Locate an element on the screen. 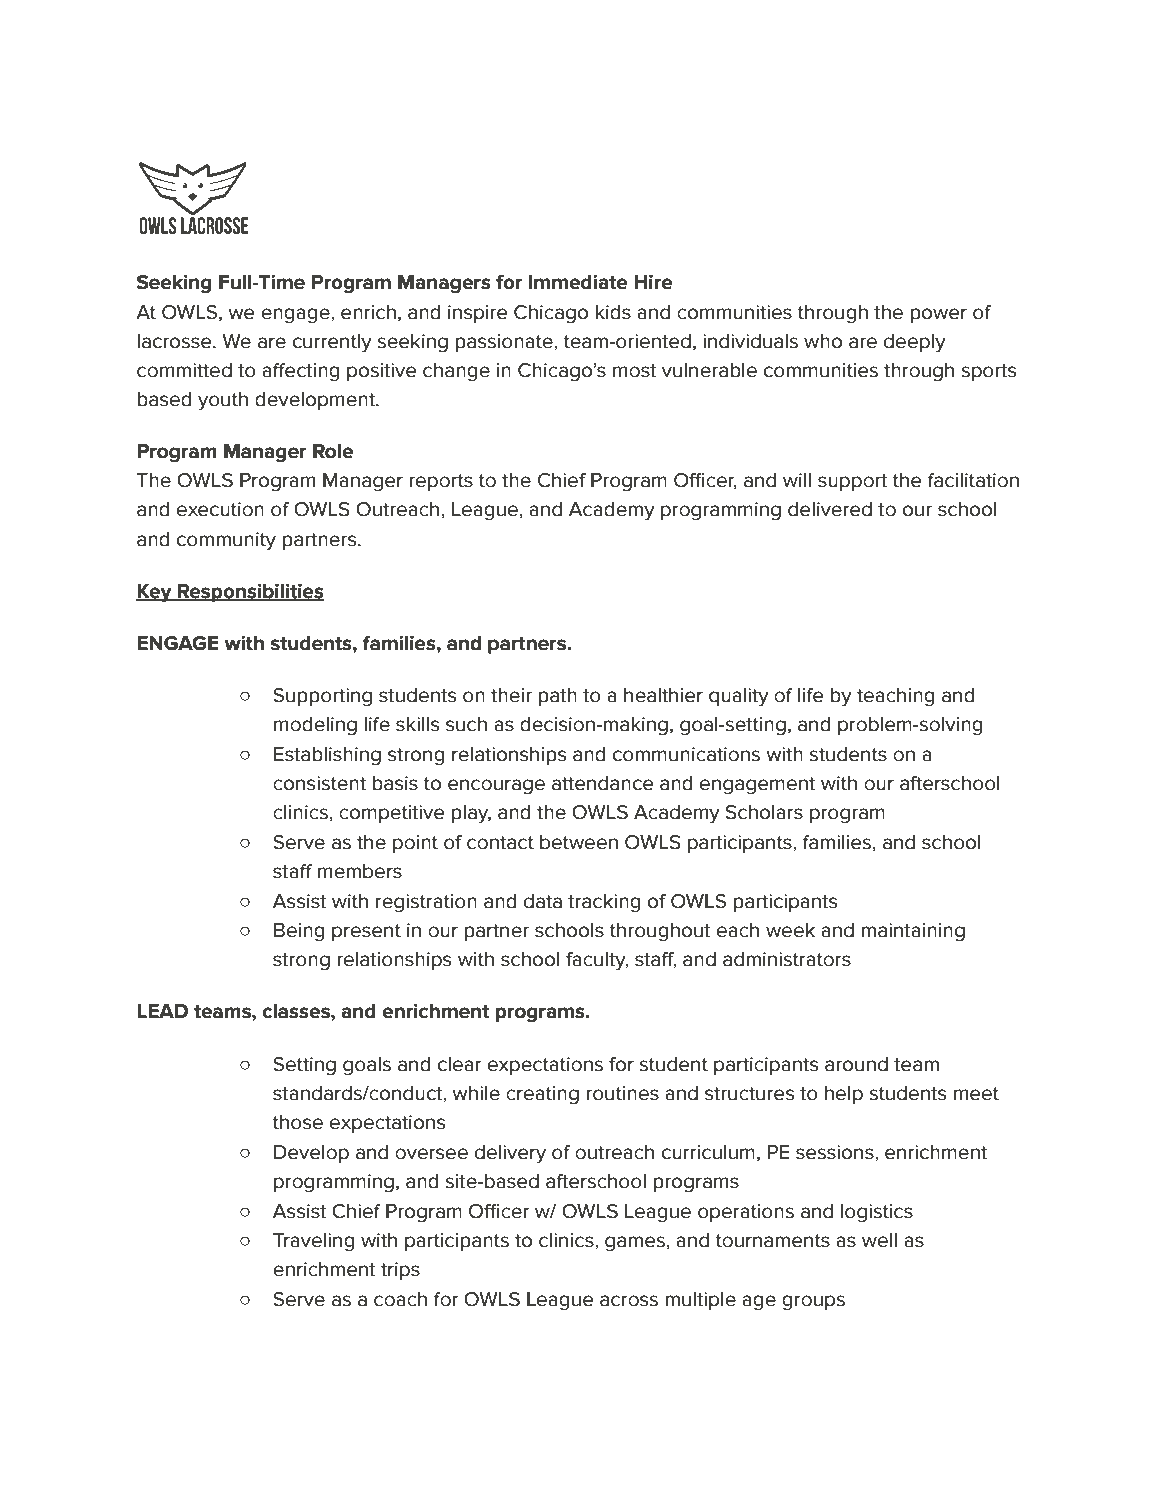 The width and height of the screenshot is (1160, 1501). well is located at coordinates (879, 1240).
